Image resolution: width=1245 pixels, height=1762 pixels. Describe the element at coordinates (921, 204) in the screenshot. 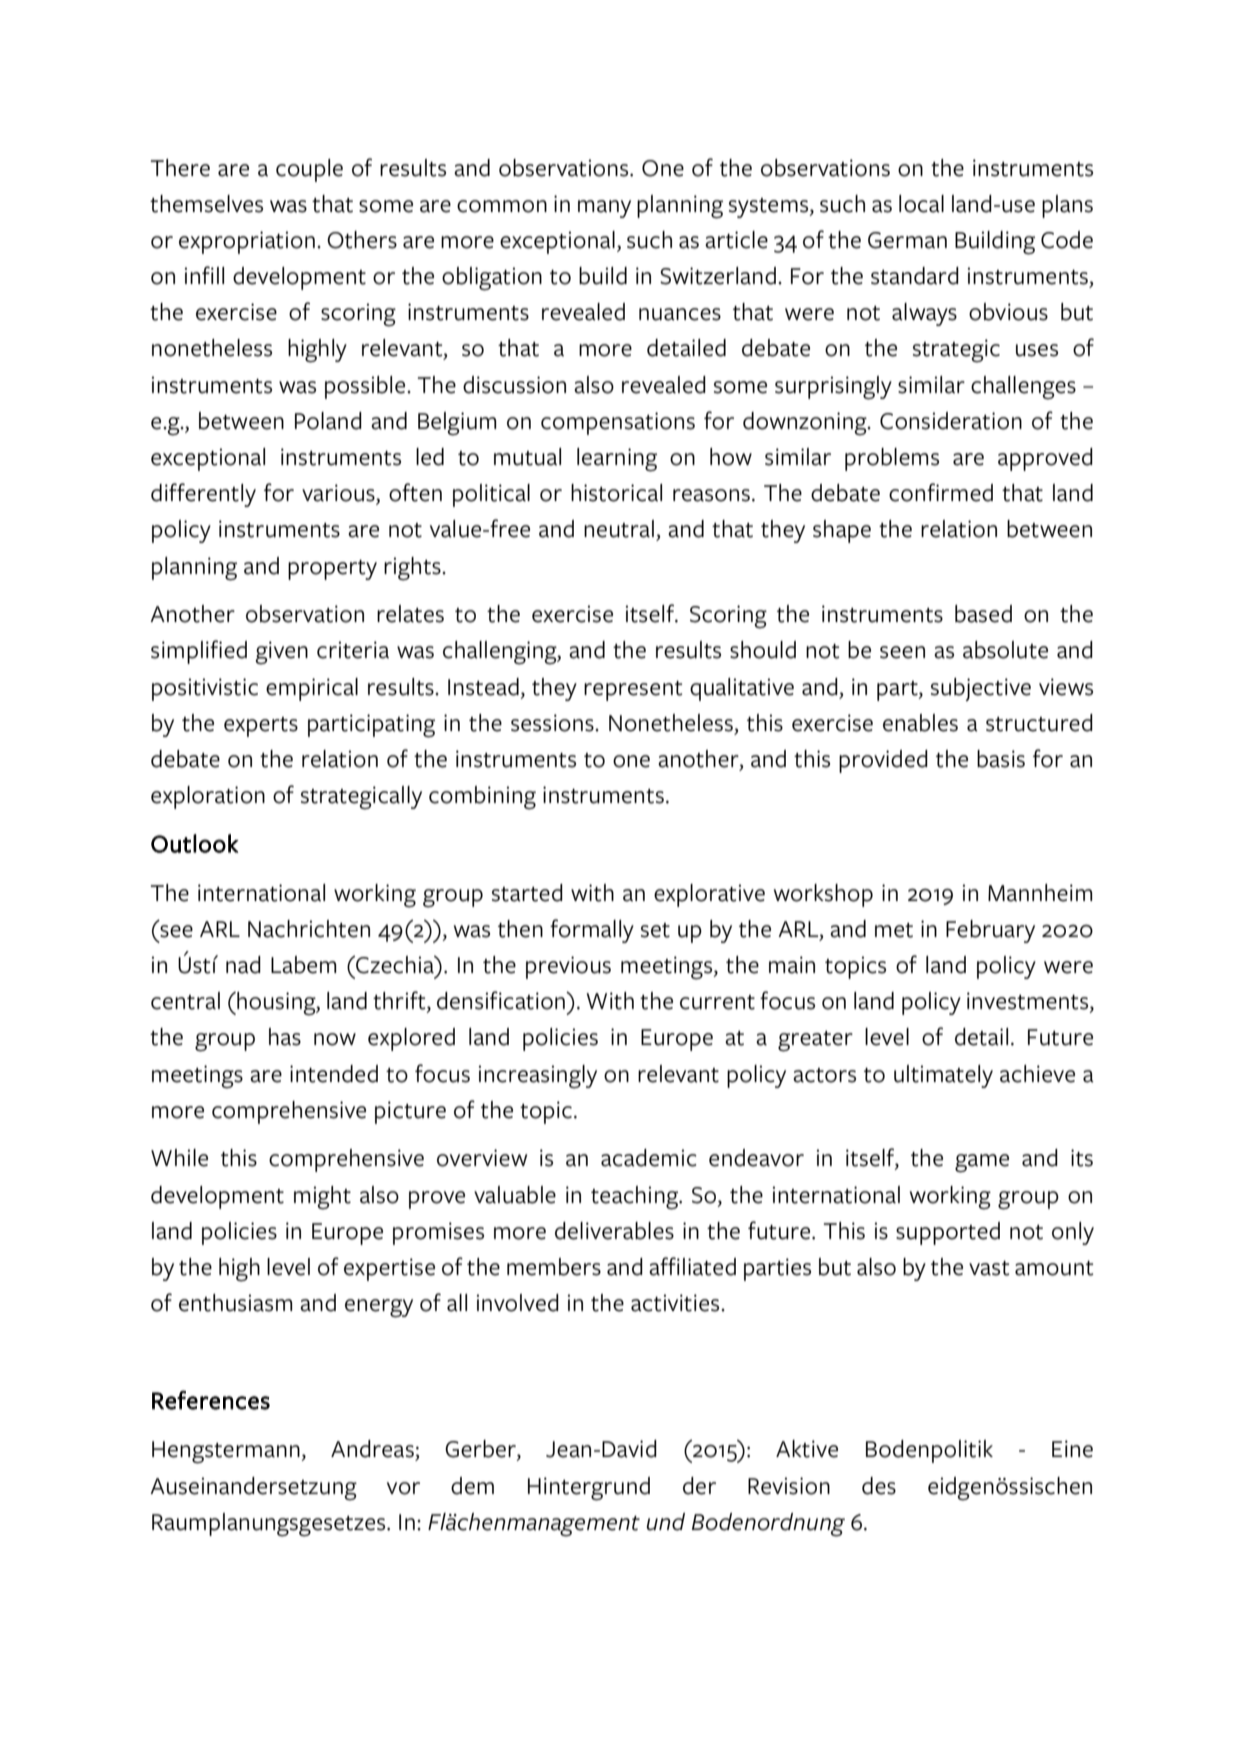

I see `local` at that location.
